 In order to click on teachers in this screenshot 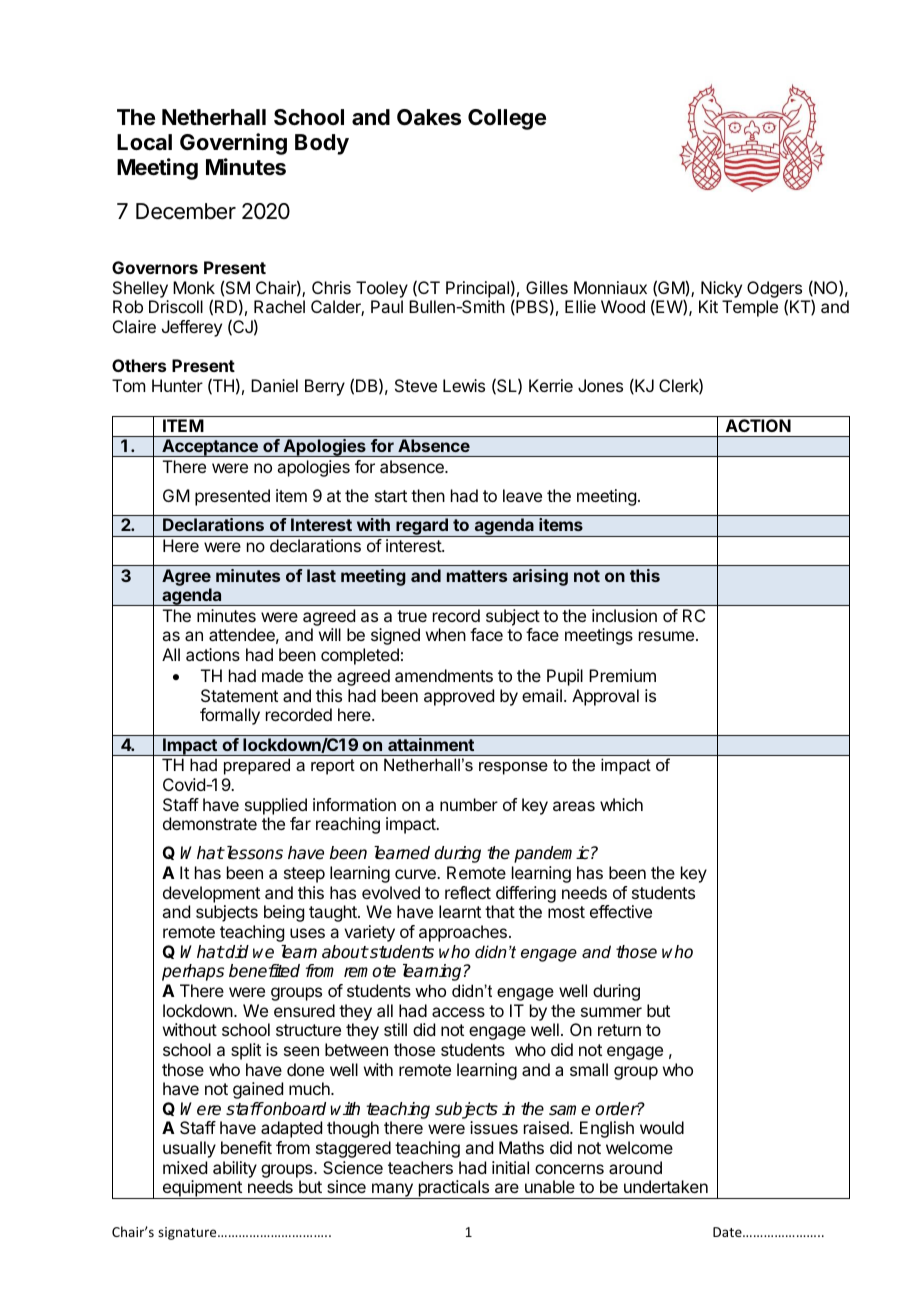, I will do `click(420, 1167)`.
